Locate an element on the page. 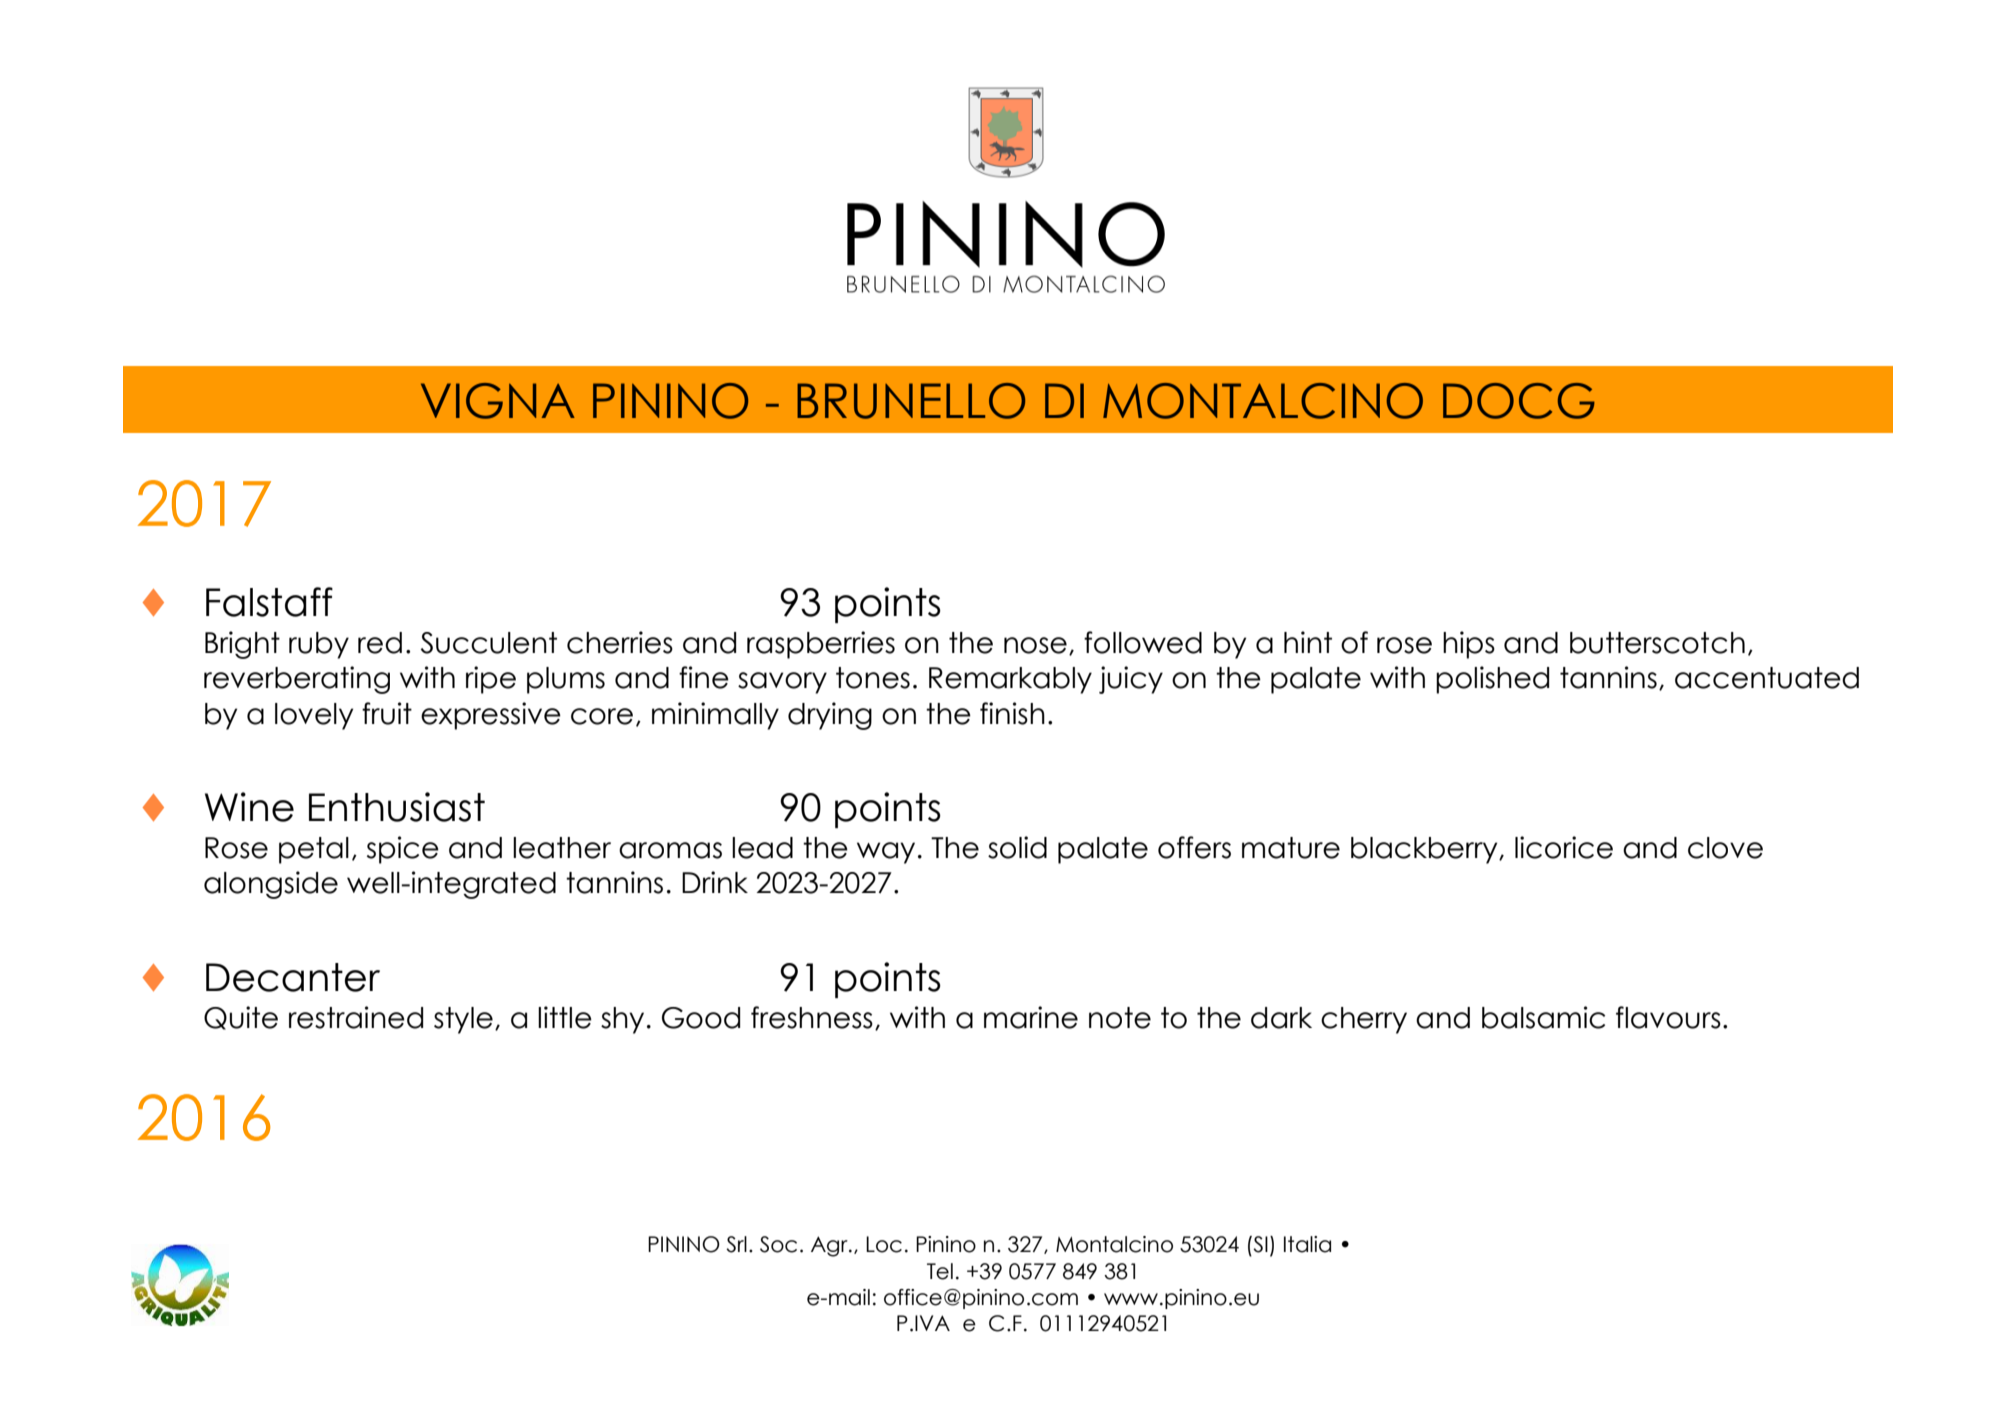 The width and height of the page is (2012, 1422). licorice is located at coordinates (1564, 847).
